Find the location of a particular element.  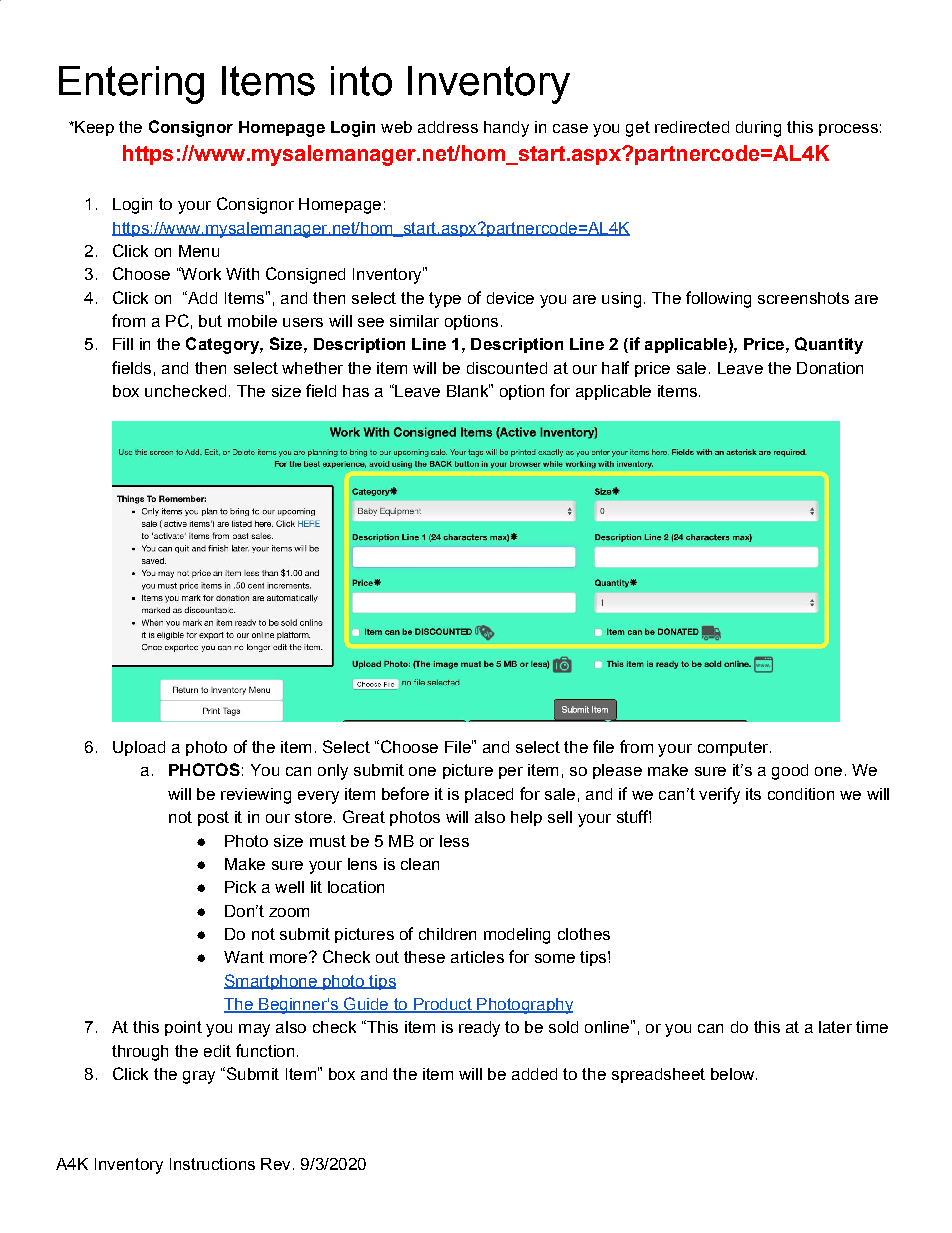

Instructions is located at coordinates (212, 1164).
